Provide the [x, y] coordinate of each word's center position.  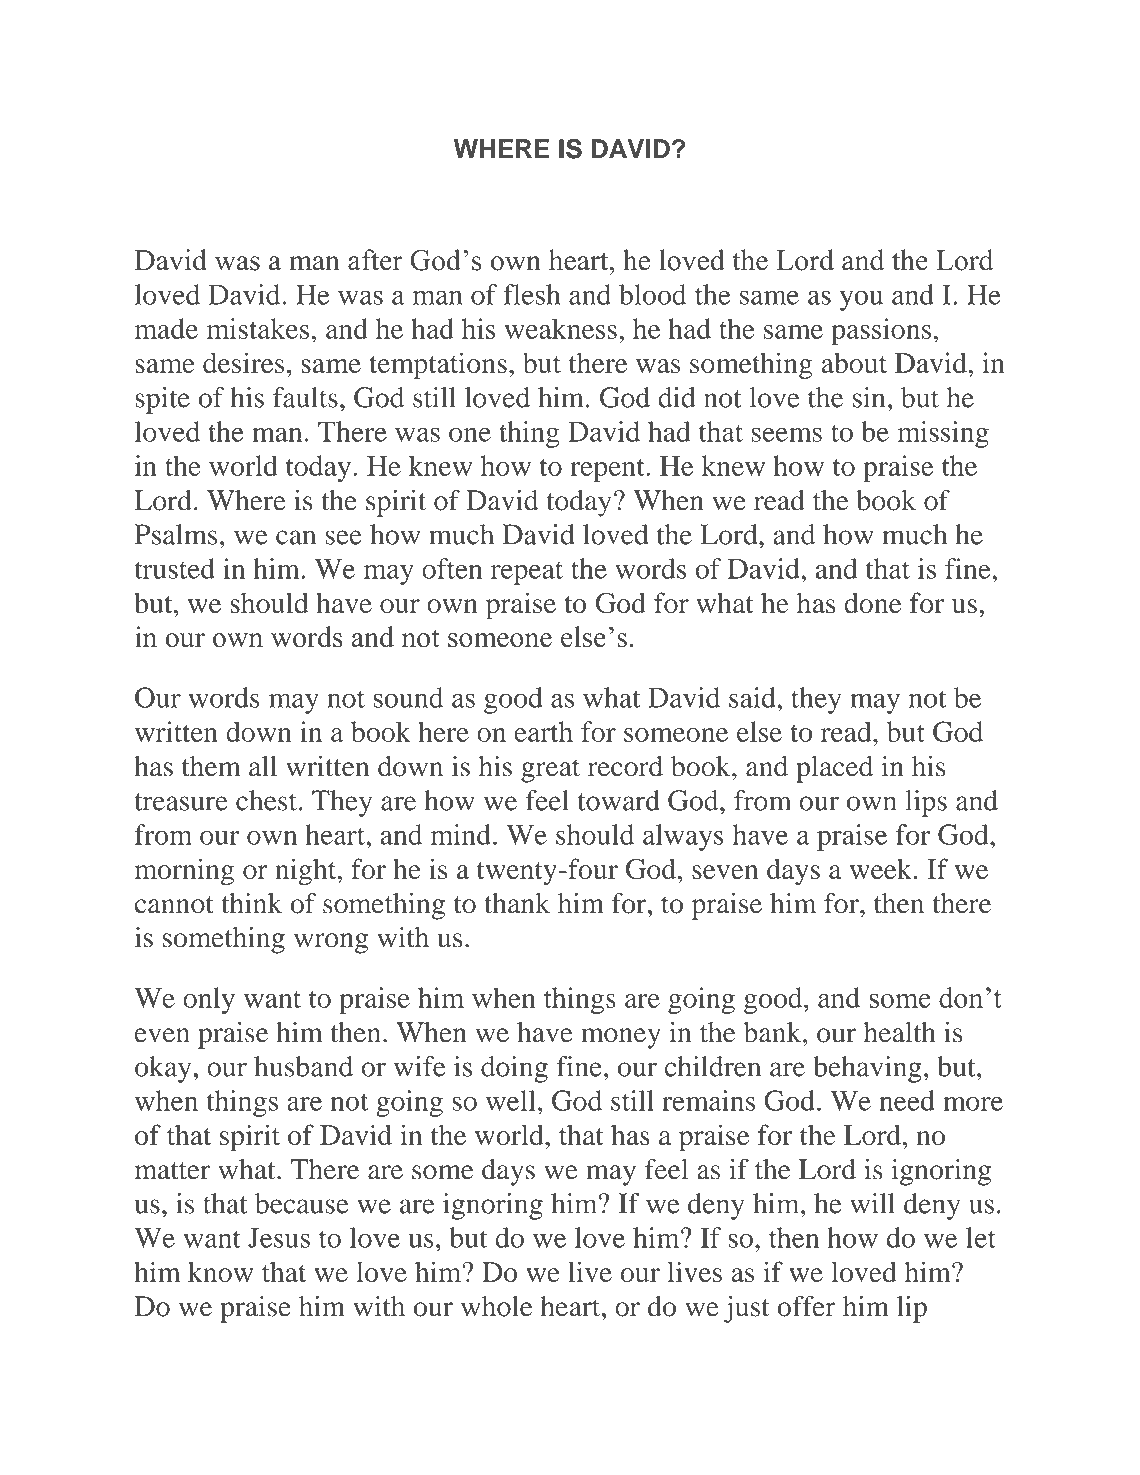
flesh [531, 294]
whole [496, 1306]
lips [926, 803]
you [861, 300]
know [220, 1272]
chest [266, 800]
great [550, 771]
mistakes [258, 328]
